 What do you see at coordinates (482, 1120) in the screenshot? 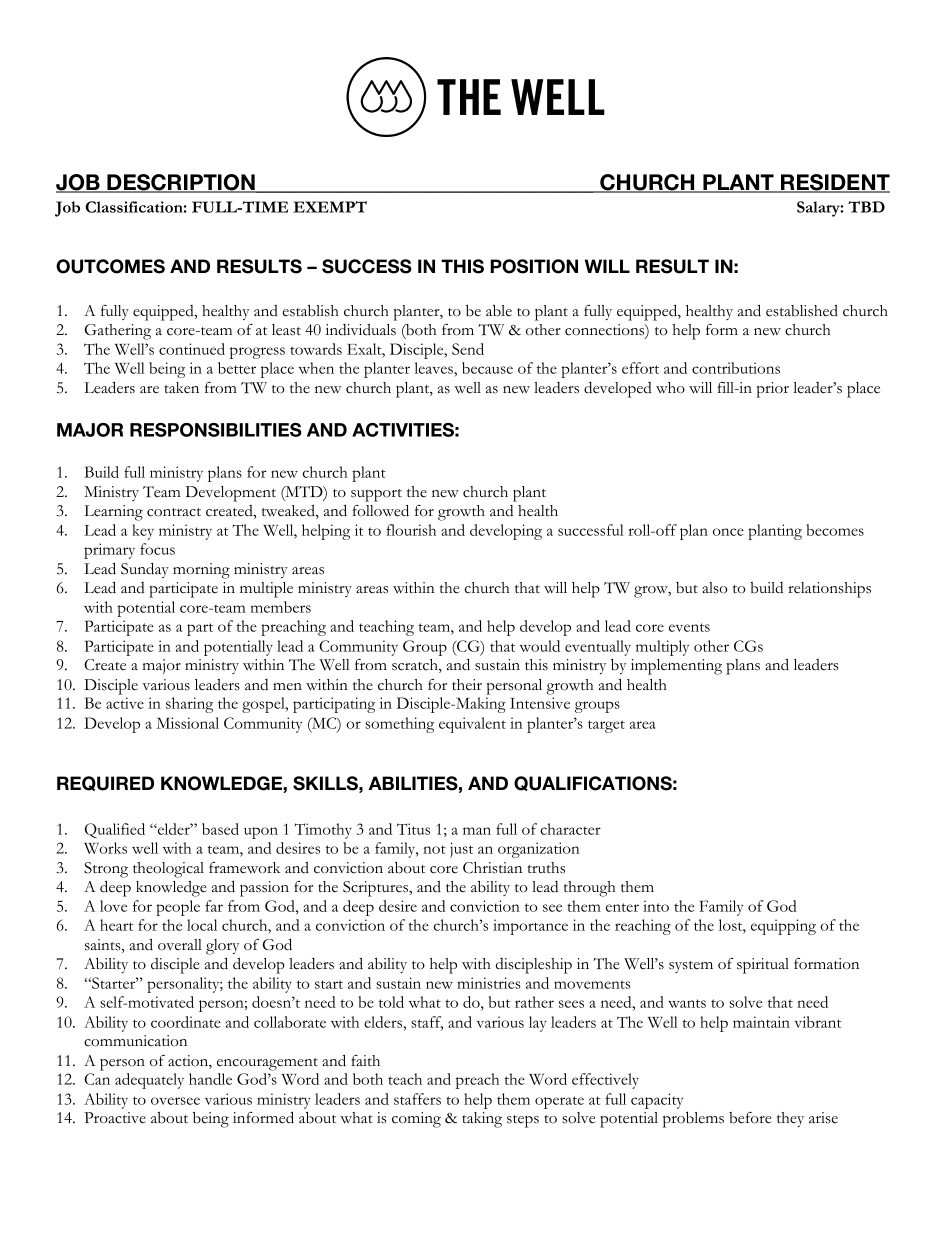
I see `taking` at bounding box center [482, 1120].
